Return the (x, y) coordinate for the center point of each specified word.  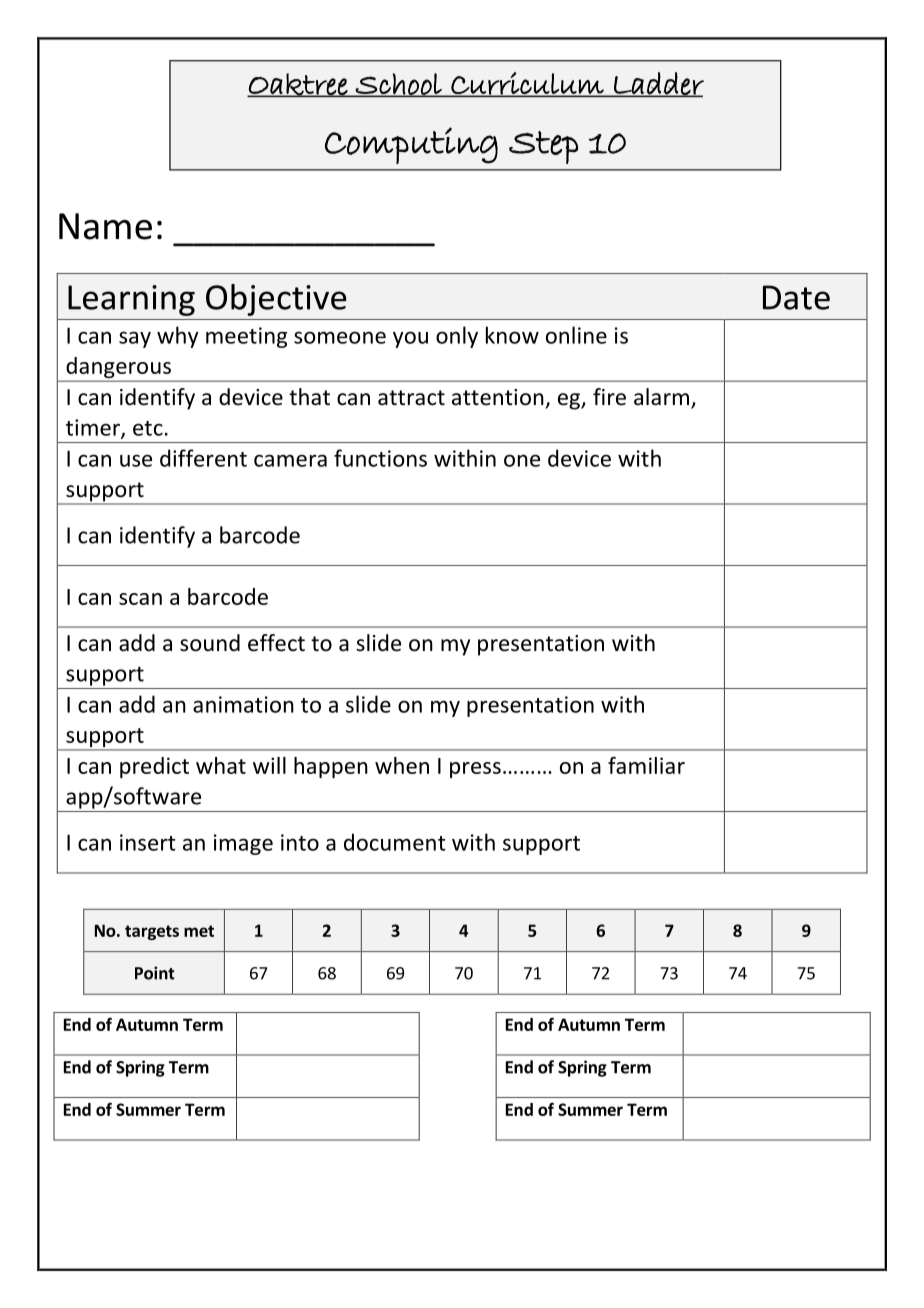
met (199, 931)
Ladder (658, 84)
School (399, 85)
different (203, 458)
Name (105, 226)
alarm (663, 398)
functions (380, 458)
